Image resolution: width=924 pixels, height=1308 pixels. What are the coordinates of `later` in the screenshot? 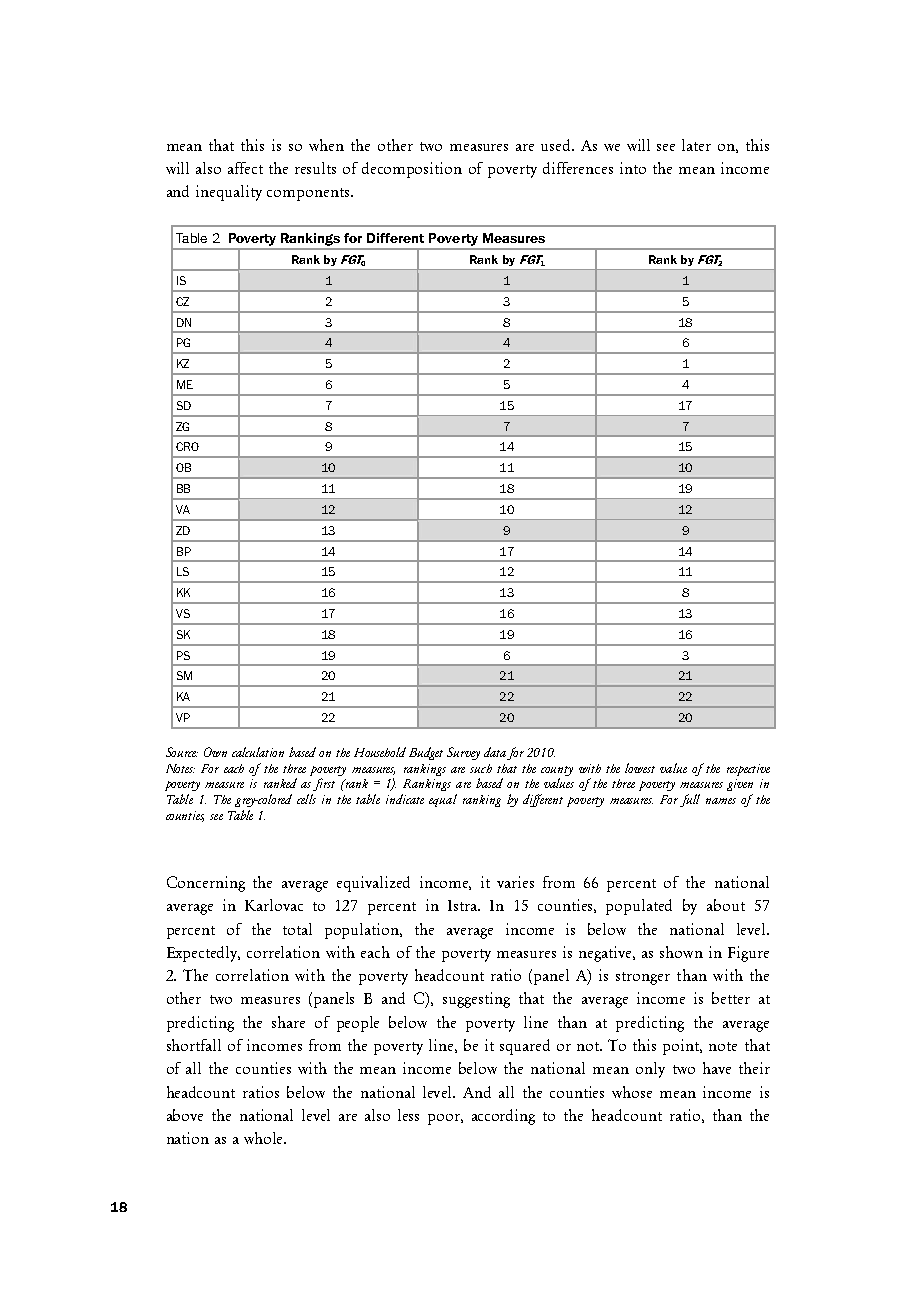 It's located at (696, 145).
